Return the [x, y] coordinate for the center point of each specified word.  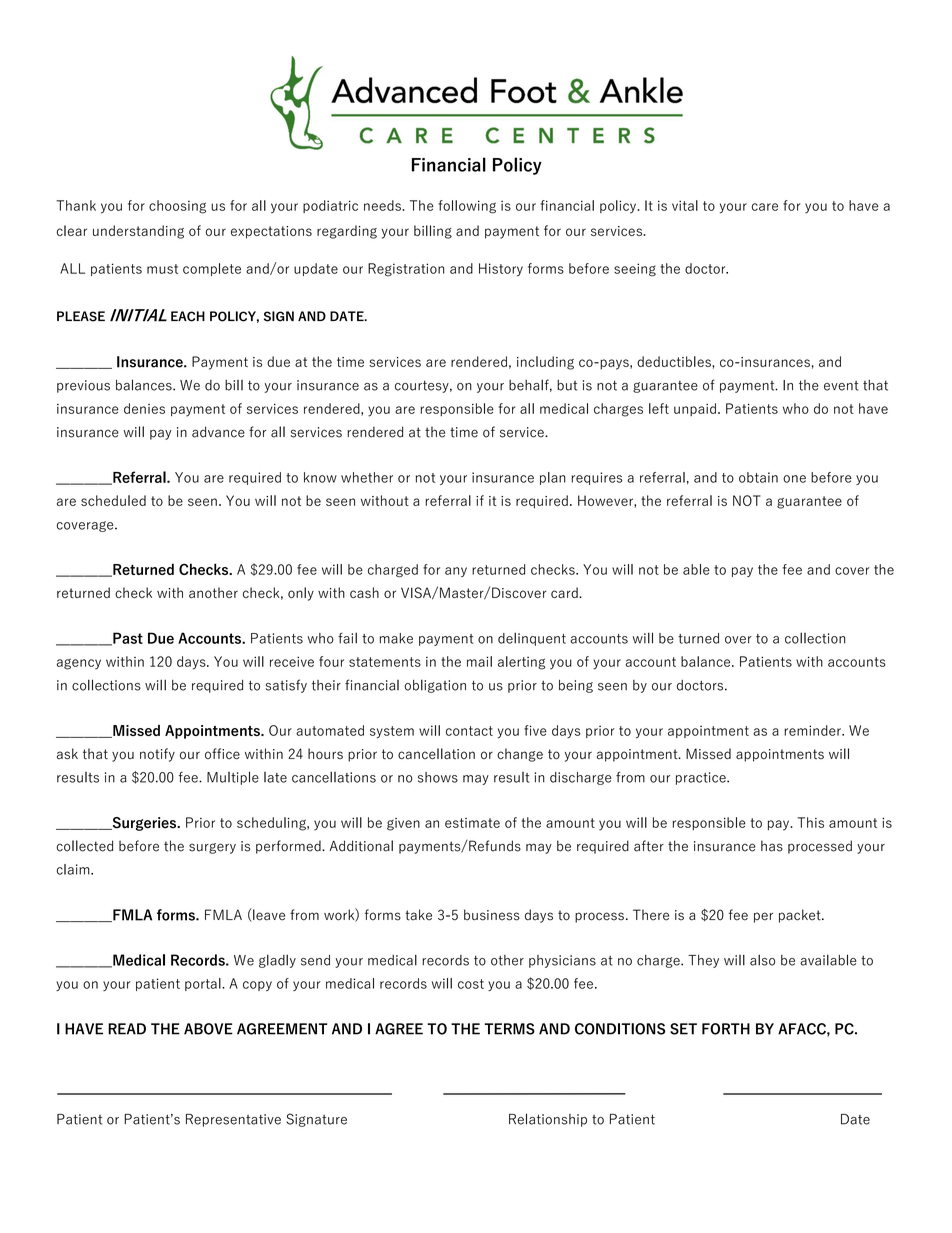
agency [79, 664]
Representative [233, 1120]
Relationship [548, 1120]
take [418, 915]
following [467, 207]
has [772, 846]
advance [218, 432]
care [765, 207]
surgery [212, 848]
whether [367, 477]
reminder [813, 730]
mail [479, 661]
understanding [138, 232]
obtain [758, 477]
